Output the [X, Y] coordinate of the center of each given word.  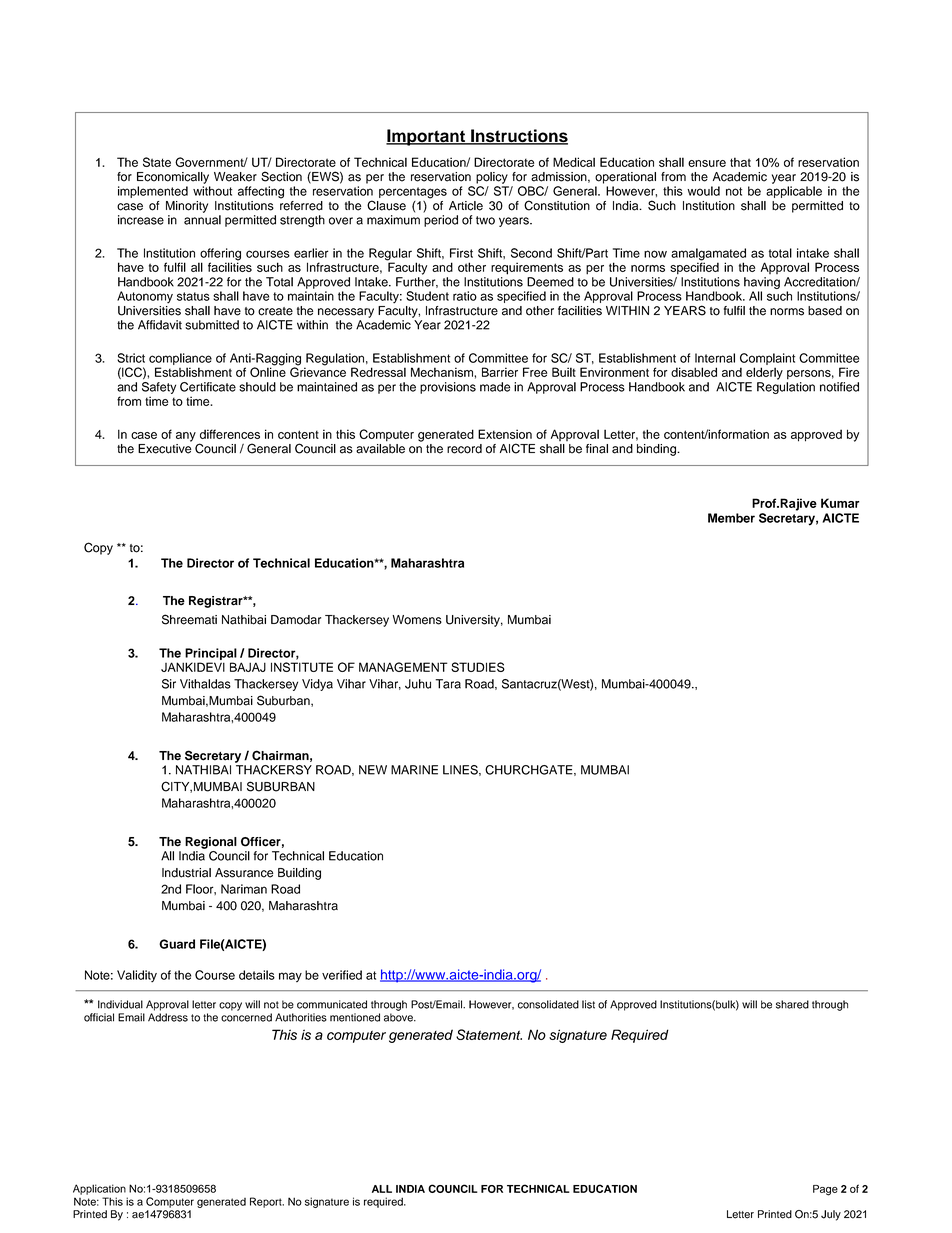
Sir [169, 684]
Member [731, 518]
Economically [173, 178]
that [740, 162]
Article [466, 206]
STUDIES [478, 667]
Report [267, 1202]
